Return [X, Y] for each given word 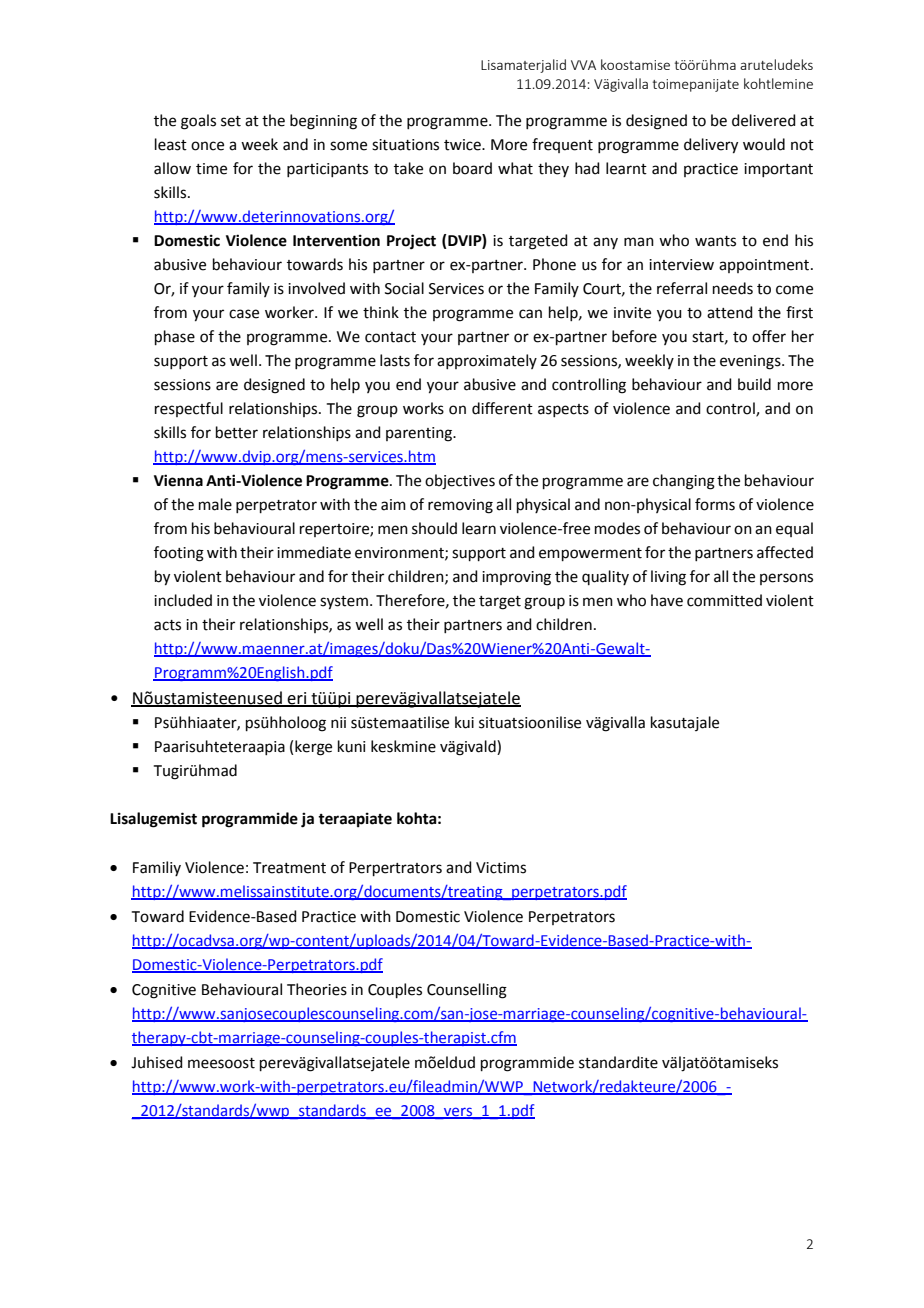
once [207, 146]
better [237, 432]
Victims [501, 868]
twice [463, 145]
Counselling [467, 991]
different [502, 408]
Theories [317, 989]
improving [516, 578]
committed [724, 600]
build [754, 384]
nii [338, 722]
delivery [711, 146]
